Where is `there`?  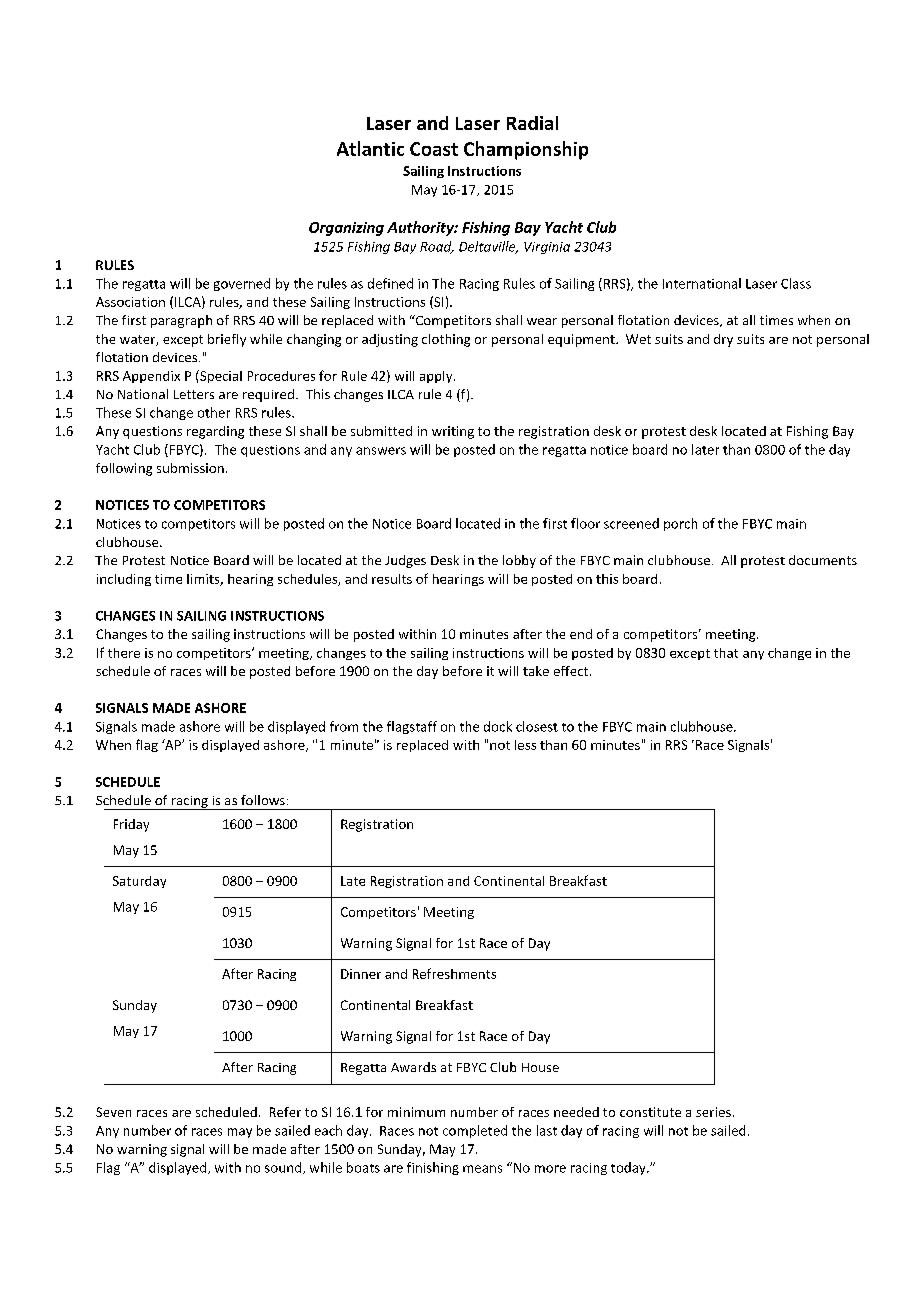
there is located at coordinates (124, 653).
